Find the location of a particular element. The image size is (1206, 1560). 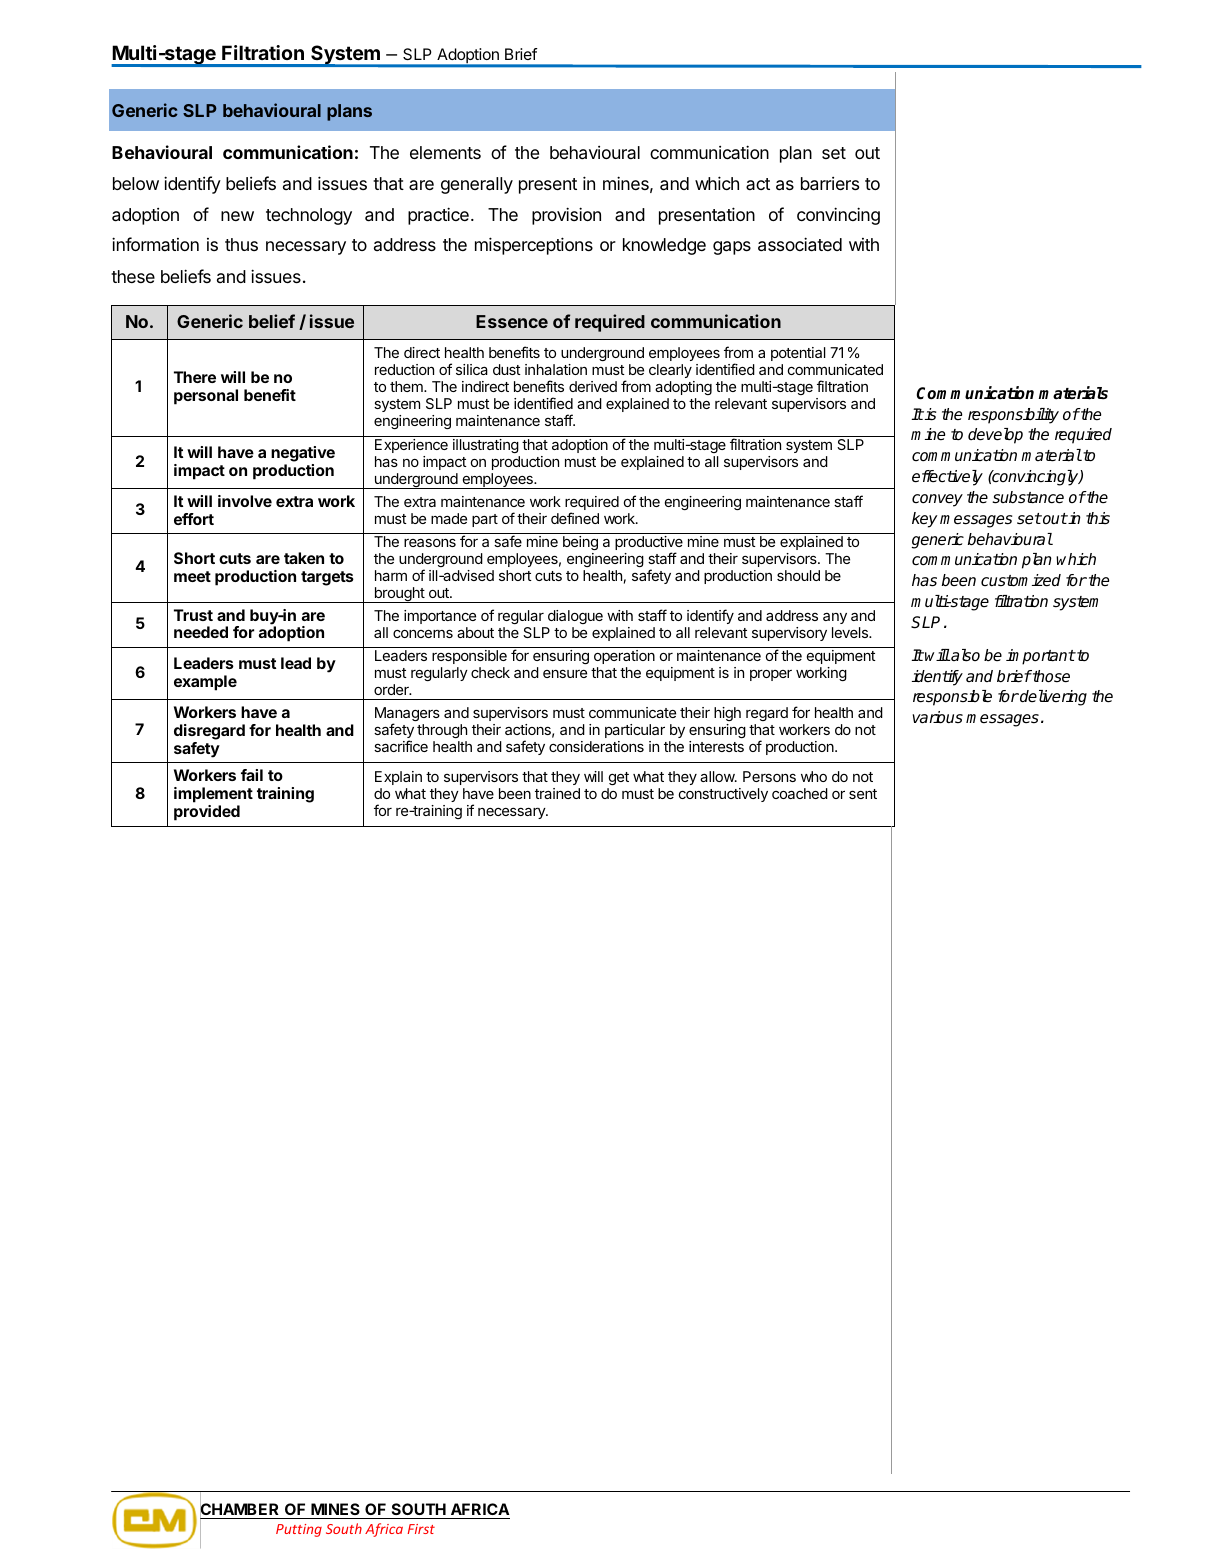

barriers is located at coordinates (830, 184).
